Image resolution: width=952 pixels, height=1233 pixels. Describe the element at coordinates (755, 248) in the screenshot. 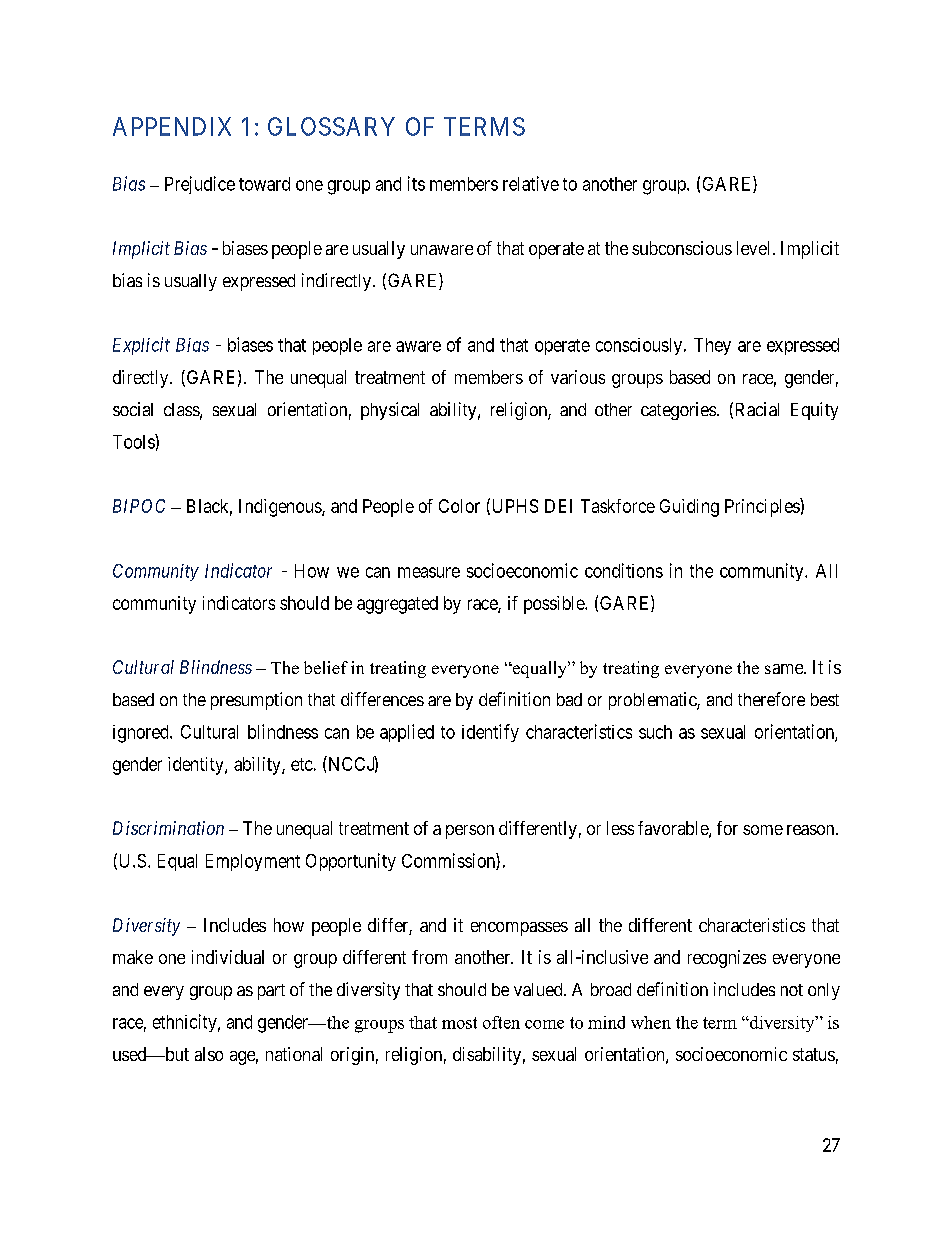

I see `level` at that location.
